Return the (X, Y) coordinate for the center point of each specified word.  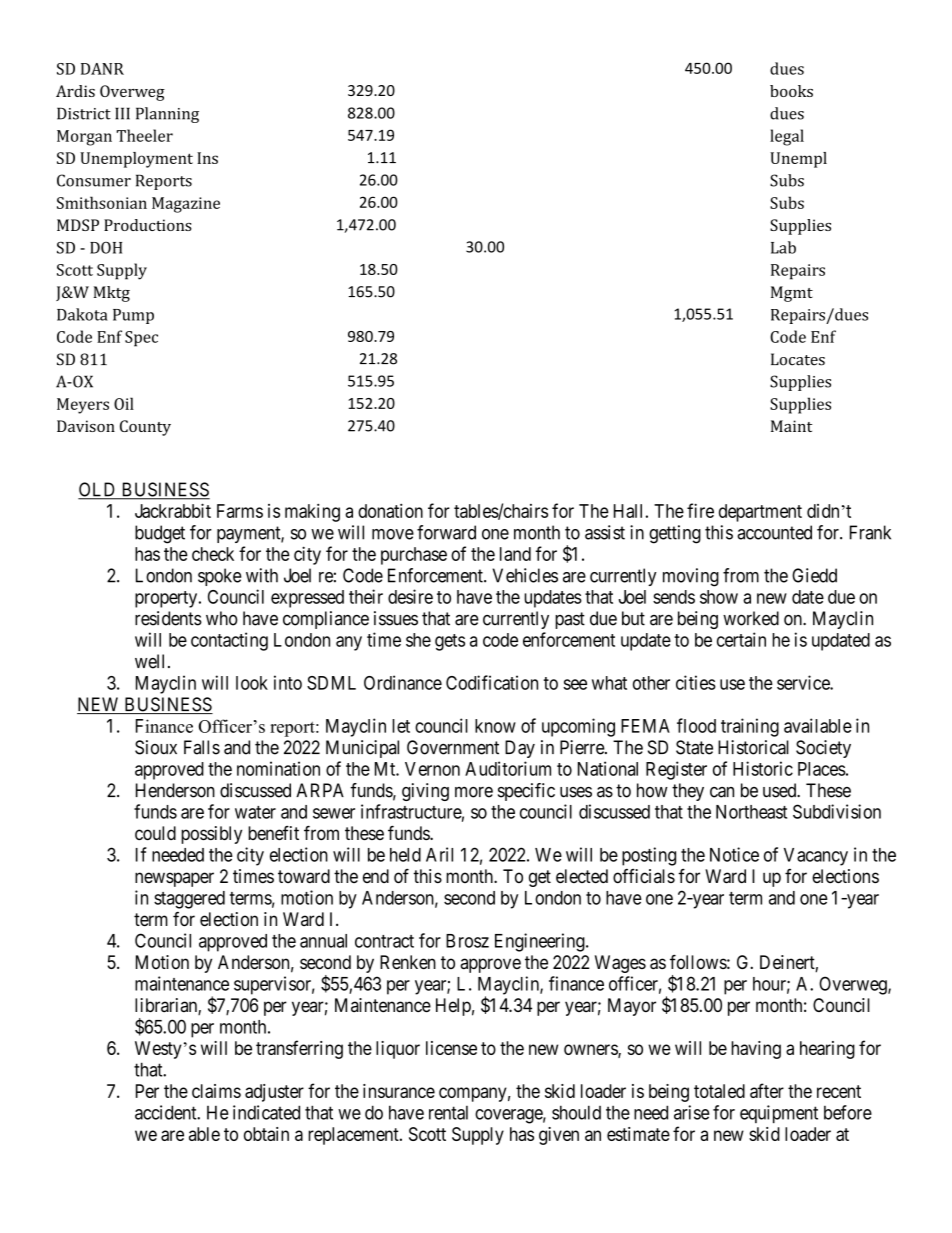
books (791, 91)
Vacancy (816, 857)
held (405, 855)
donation (390, 510)
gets (450, 642)
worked (751, 618)
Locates (798, 359)
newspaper (174, 879)
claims (216, 1091)
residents (168, 618)
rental (448, 1113)
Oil (124, 403)
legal (787, 137)
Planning (167, 115)
